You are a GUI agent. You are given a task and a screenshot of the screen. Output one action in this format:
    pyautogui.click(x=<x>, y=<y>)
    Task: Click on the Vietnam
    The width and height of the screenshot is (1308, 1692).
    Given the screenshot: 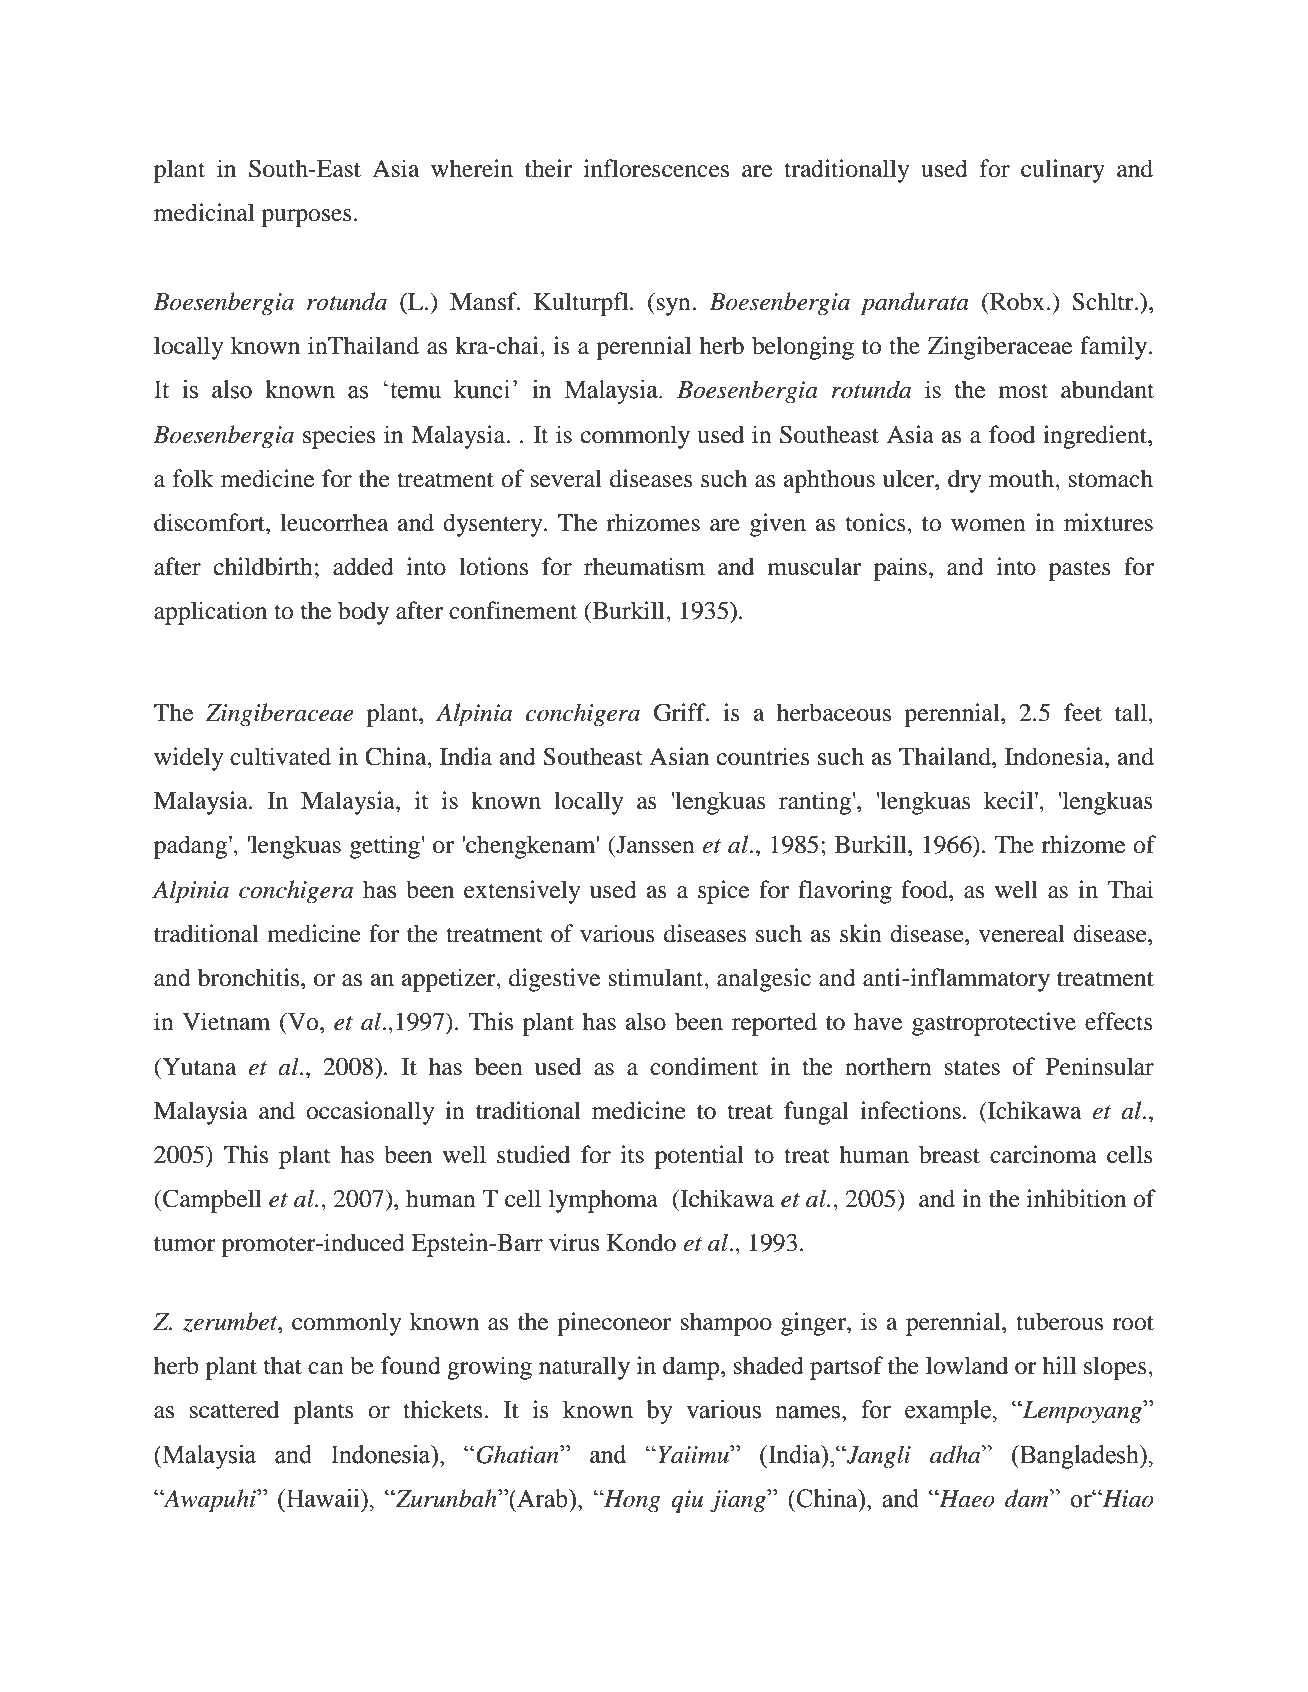 What is the action you would take?
    pyautogui.click(x=226, y=1021)
